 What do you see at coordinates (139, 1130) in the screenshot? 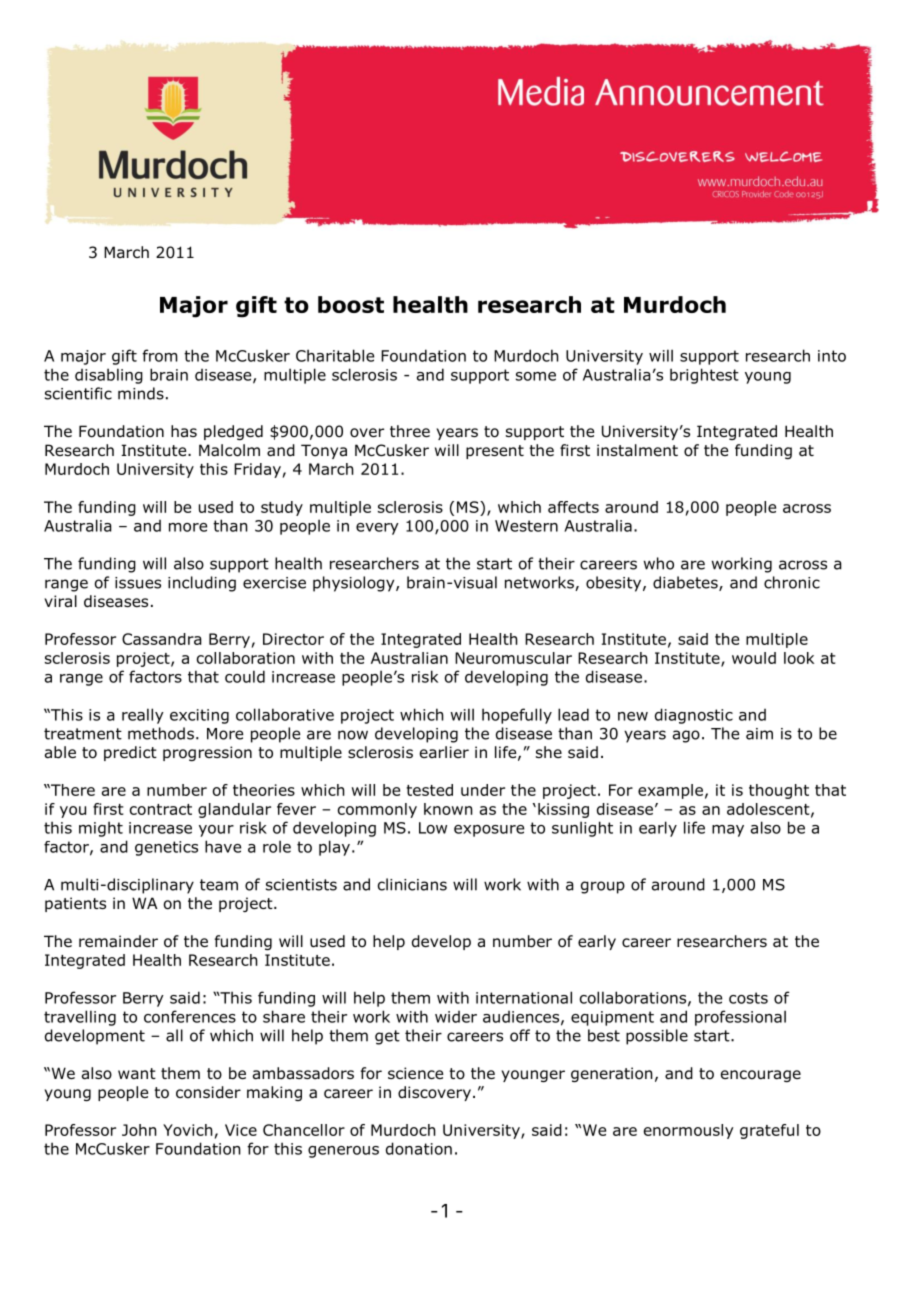
I see `John` at bounding box center [139, 1130].
